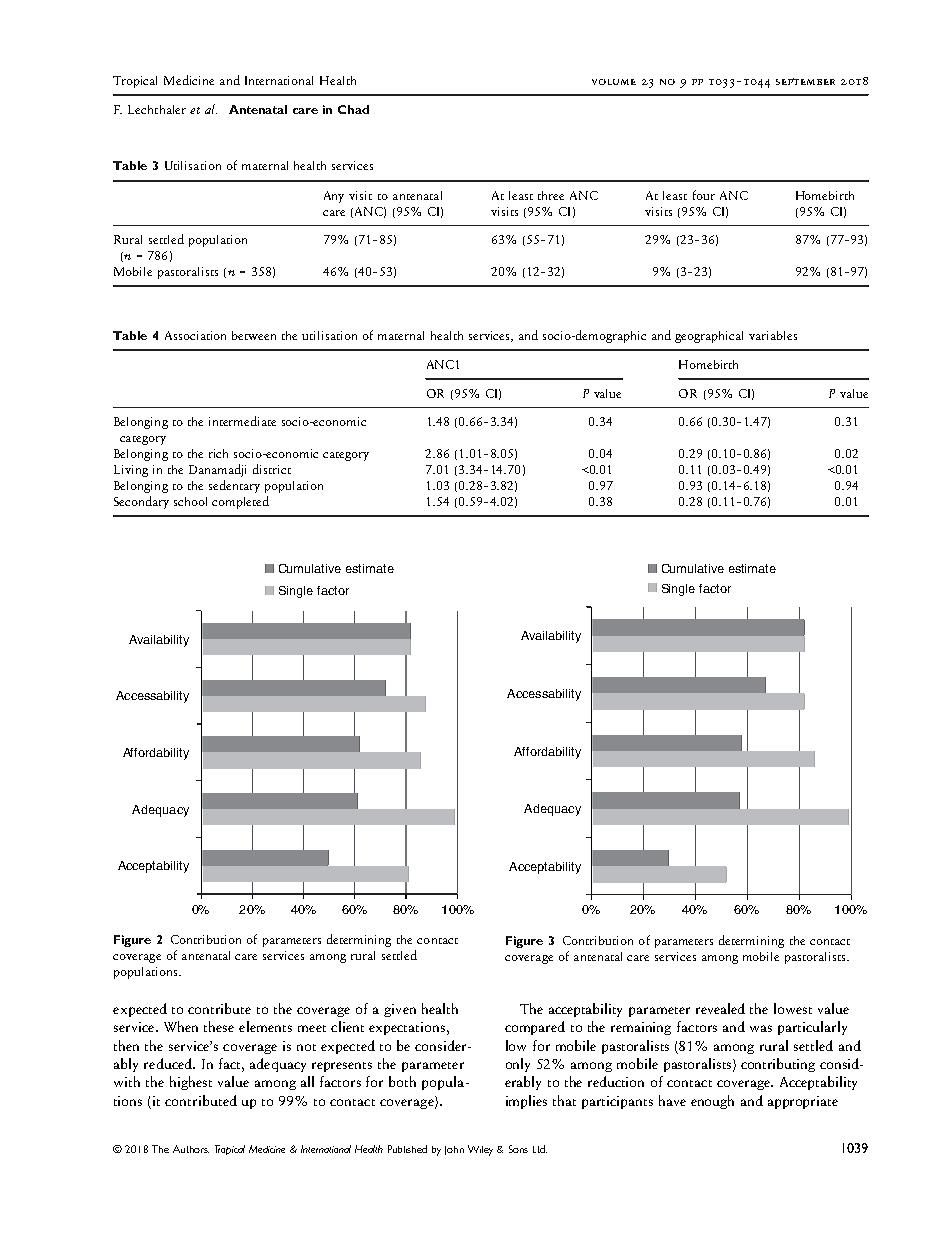 This screenshot has width=952, height=1251. I want to click on Authors, so click(191, 1149).
